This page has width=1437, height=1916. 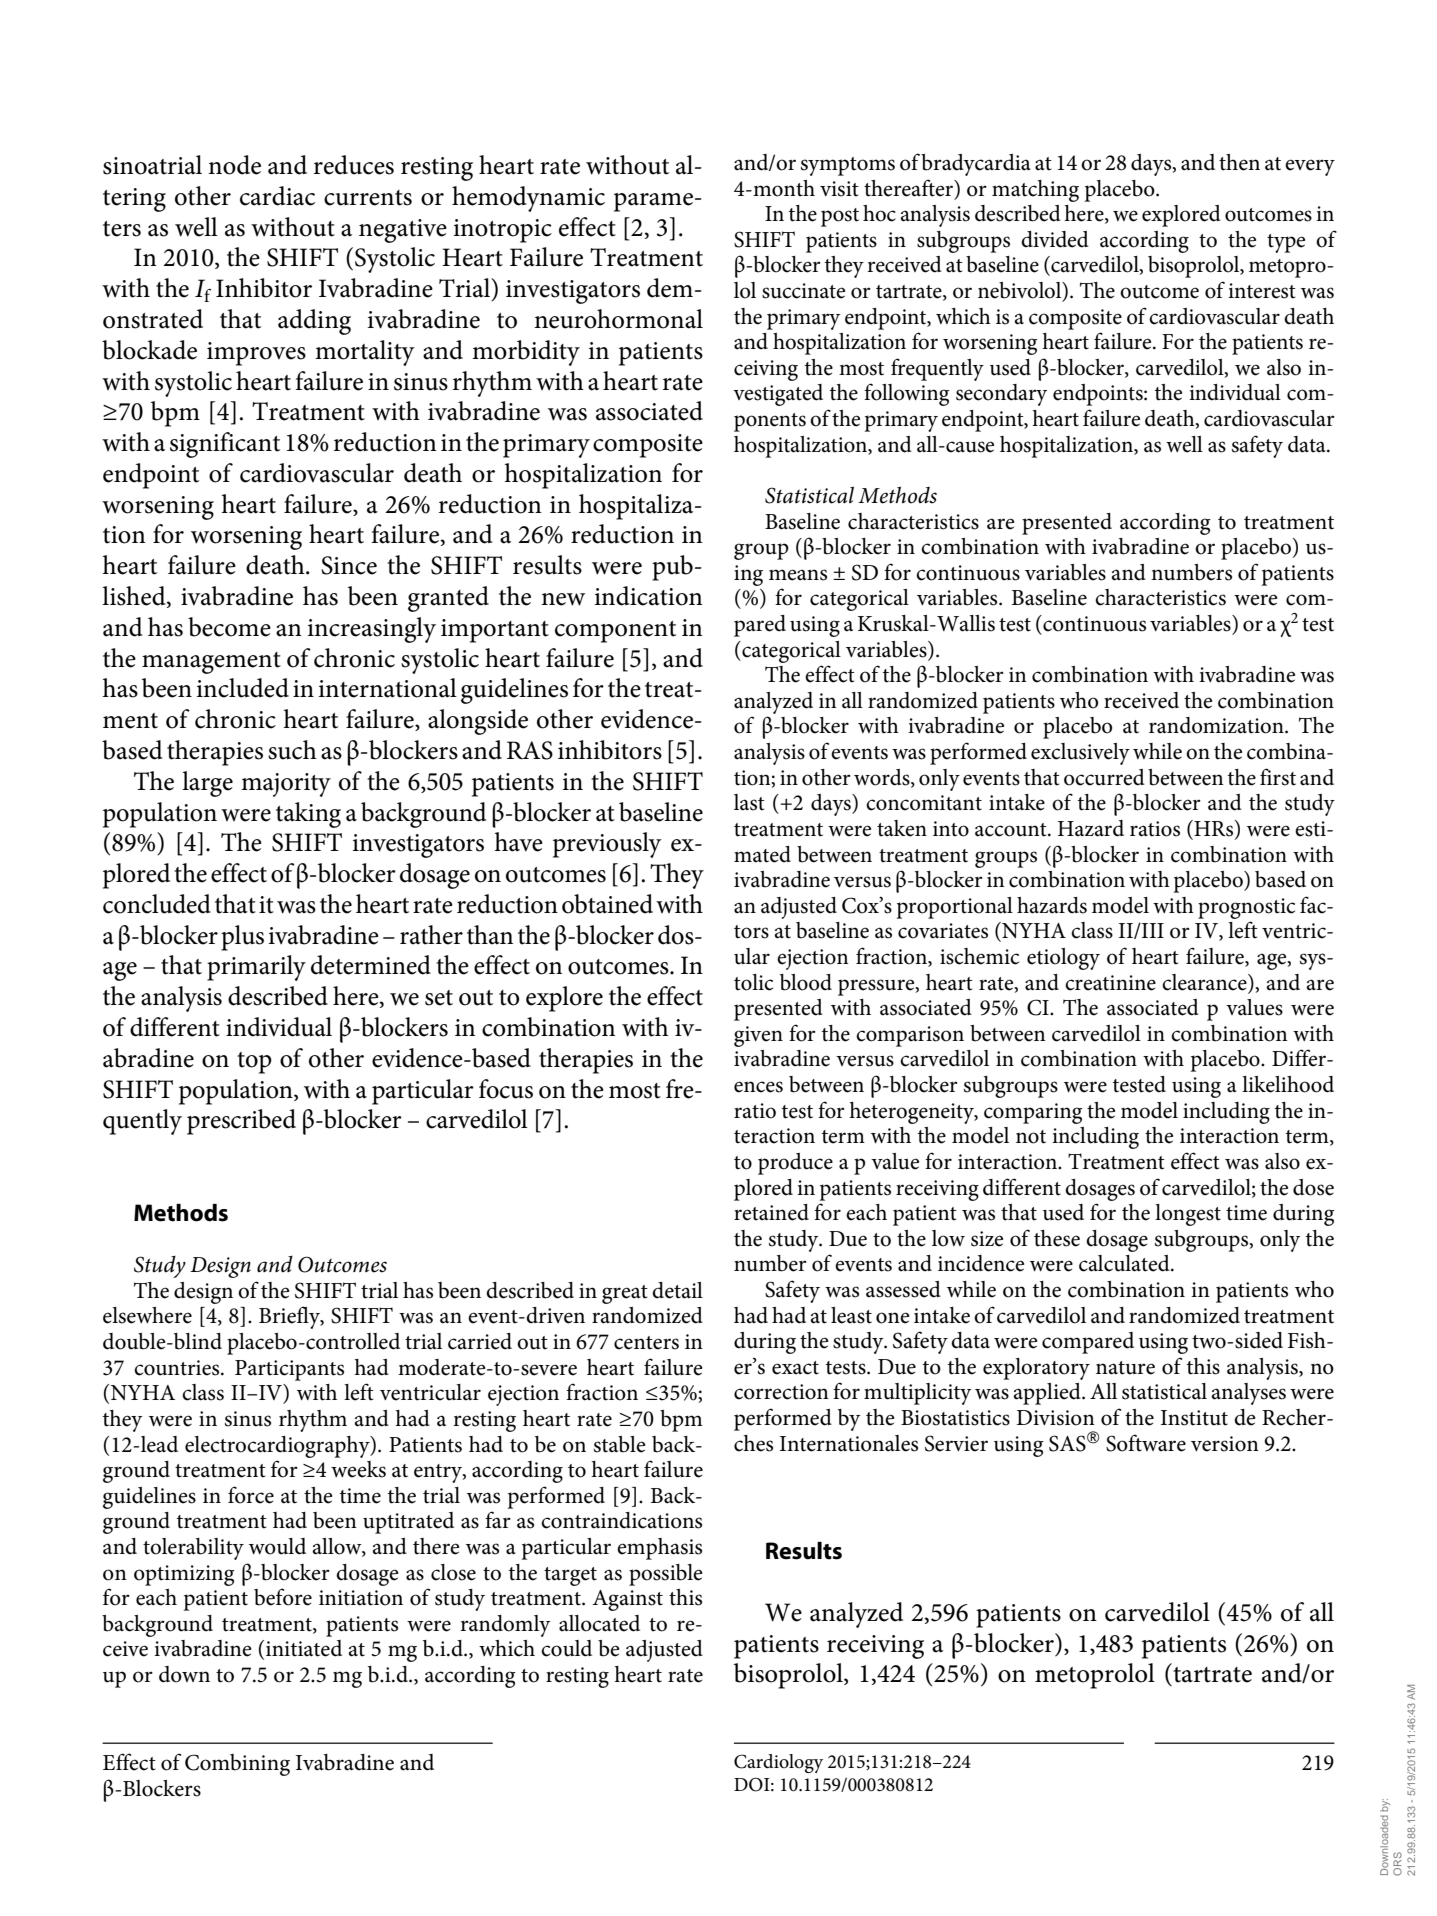 I want to click on then, so click(x=1239, y=162).
